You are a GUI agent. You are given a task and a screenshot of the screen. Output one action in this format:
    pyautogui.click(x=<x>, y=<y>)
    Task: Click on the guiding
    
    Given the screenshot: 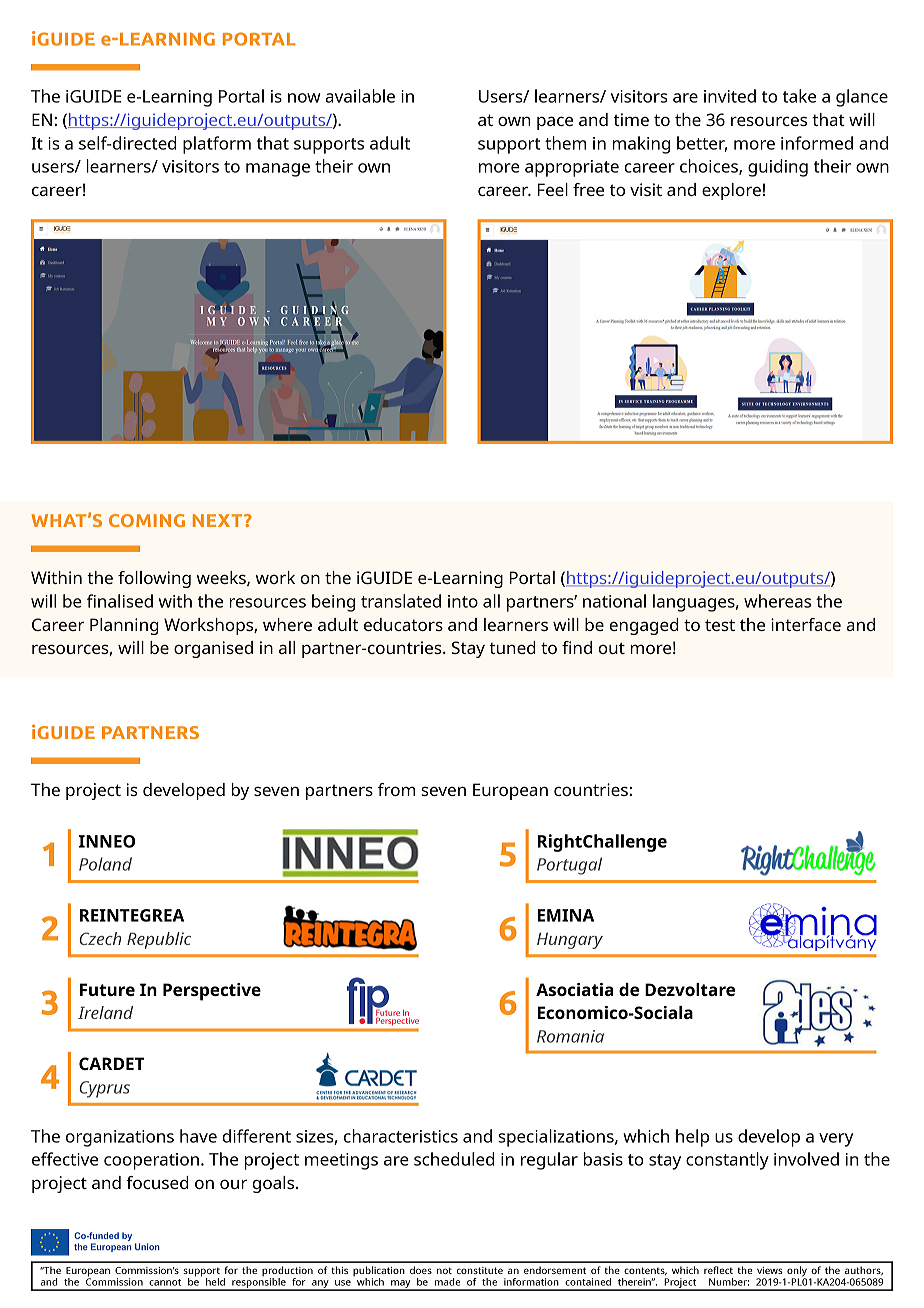 What is the action you would take?
    pyautogui.click(x=778, y=168)
